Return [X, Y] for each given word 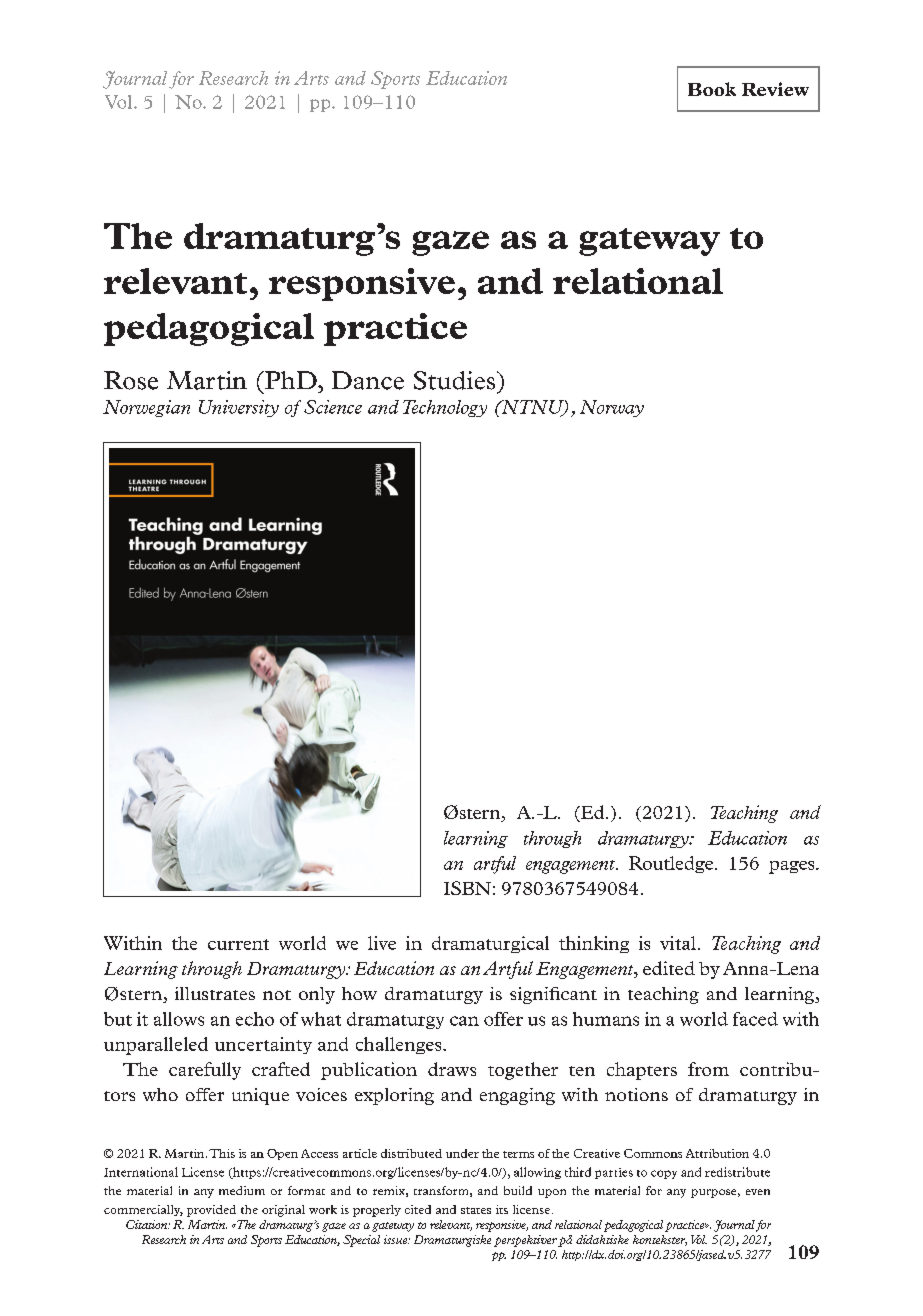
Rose [131, 380]
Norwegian [146, 408]
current [238, 944]
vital [678, 943]
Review [775, 89]
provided [211, 1211]
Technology [445, 408]
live [382, 943]
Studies [456, 380]
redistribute [737, 1172]
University [239, 408]
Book [712, 89]
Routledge [671, 864]
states [476, 1210]
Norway [612, 408]
